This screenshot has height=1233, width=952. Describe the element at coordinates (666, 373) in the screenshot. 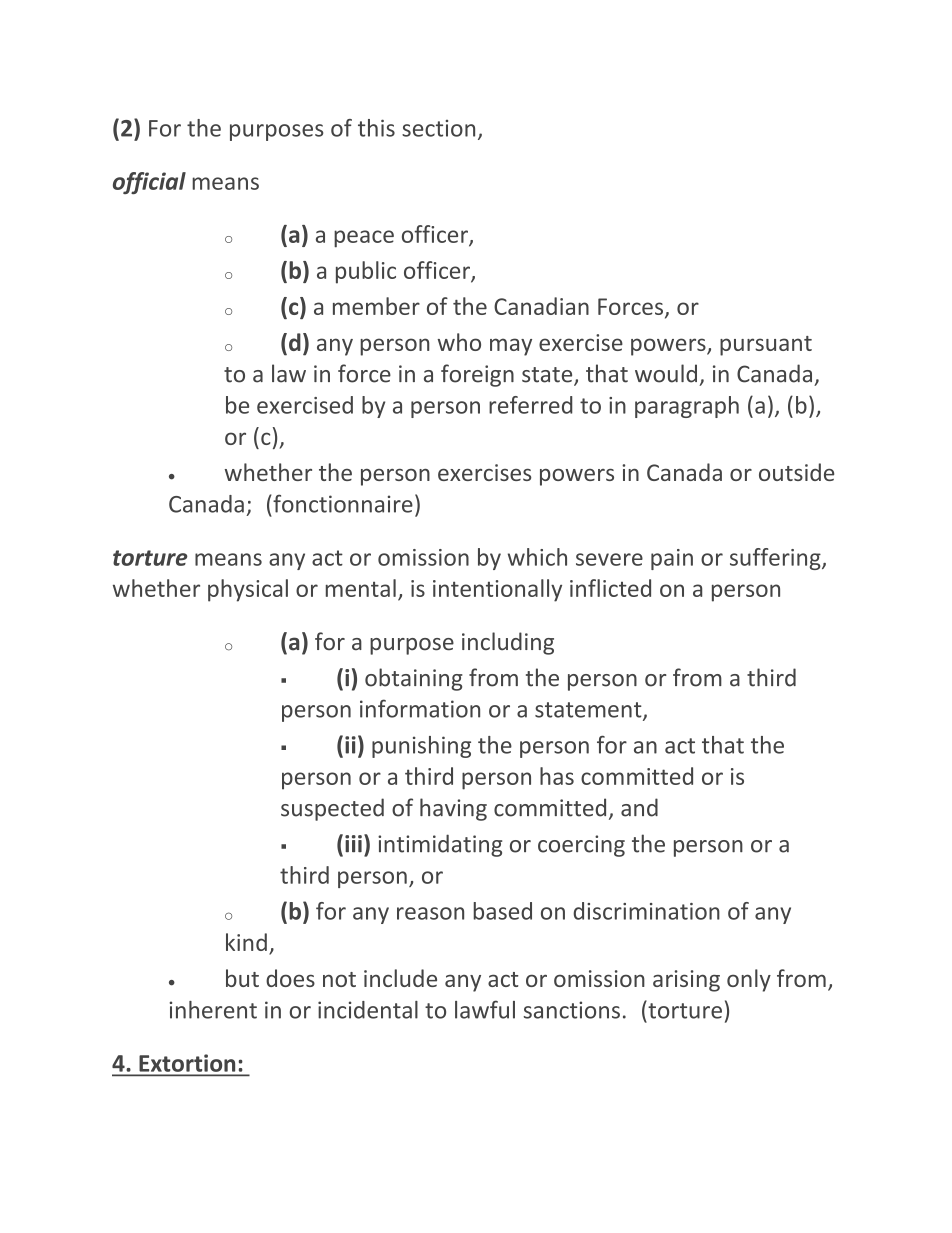

I see `would` at that location.
